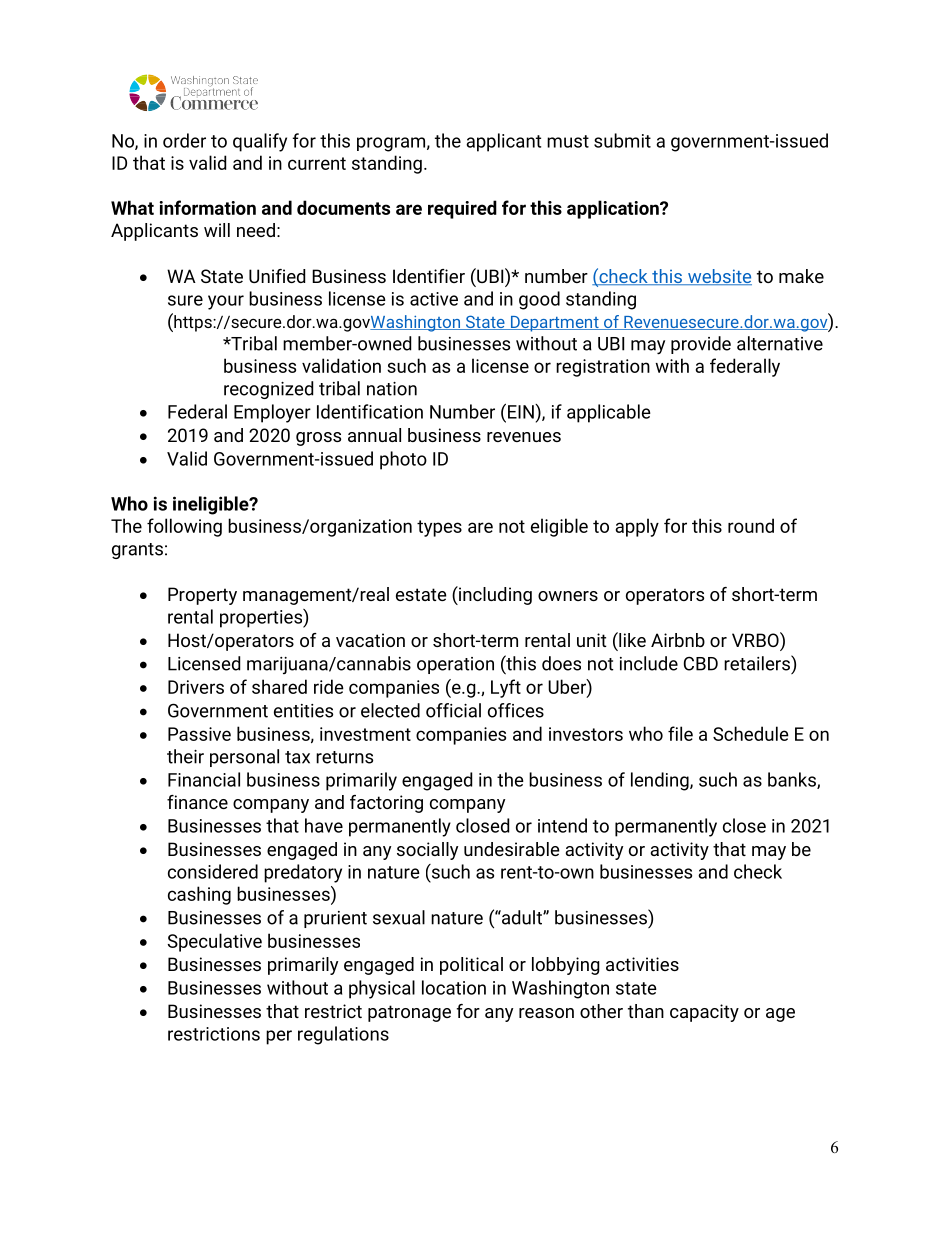 The height and width of the screenshot is (1233, 952). What do you see at coordinates (751, 525) in the screenshot?
I see `round` at bounding box center [751, 525].
